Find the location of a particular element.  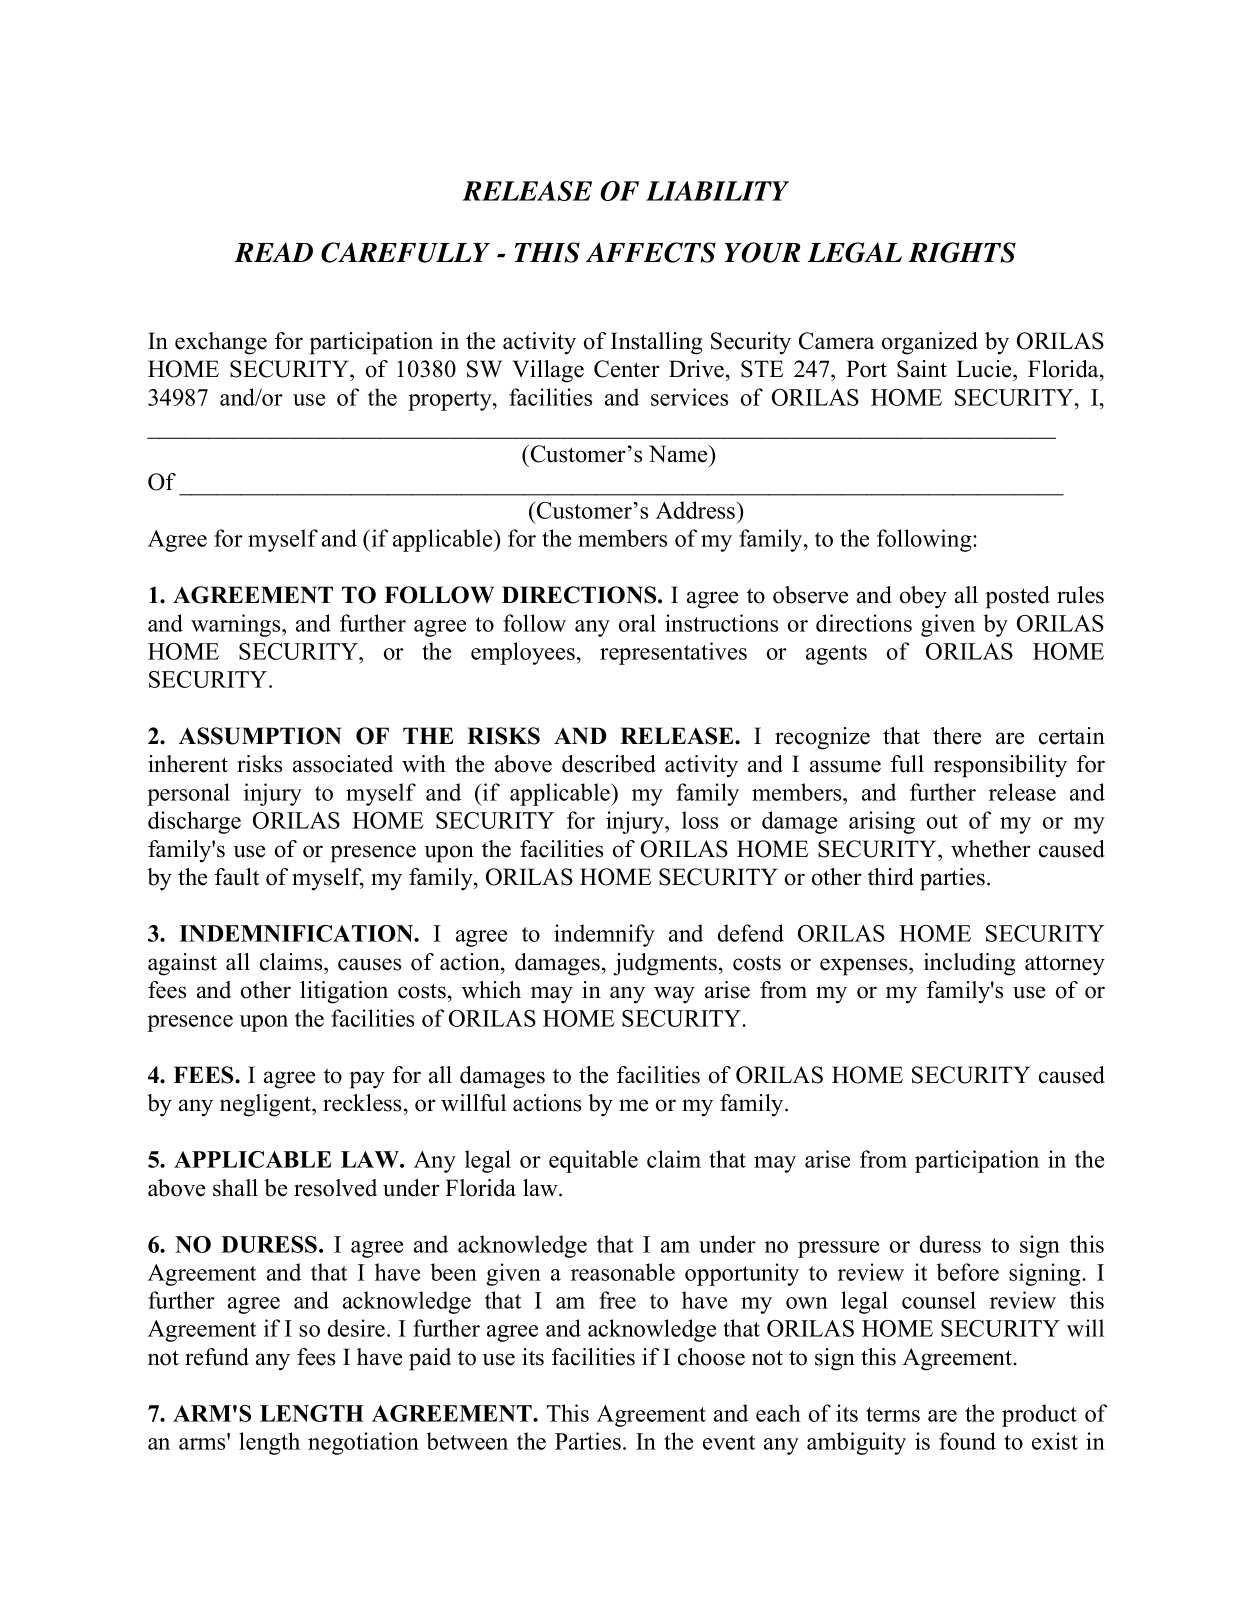

RIGHTS is located at coordinates (962, 252).
